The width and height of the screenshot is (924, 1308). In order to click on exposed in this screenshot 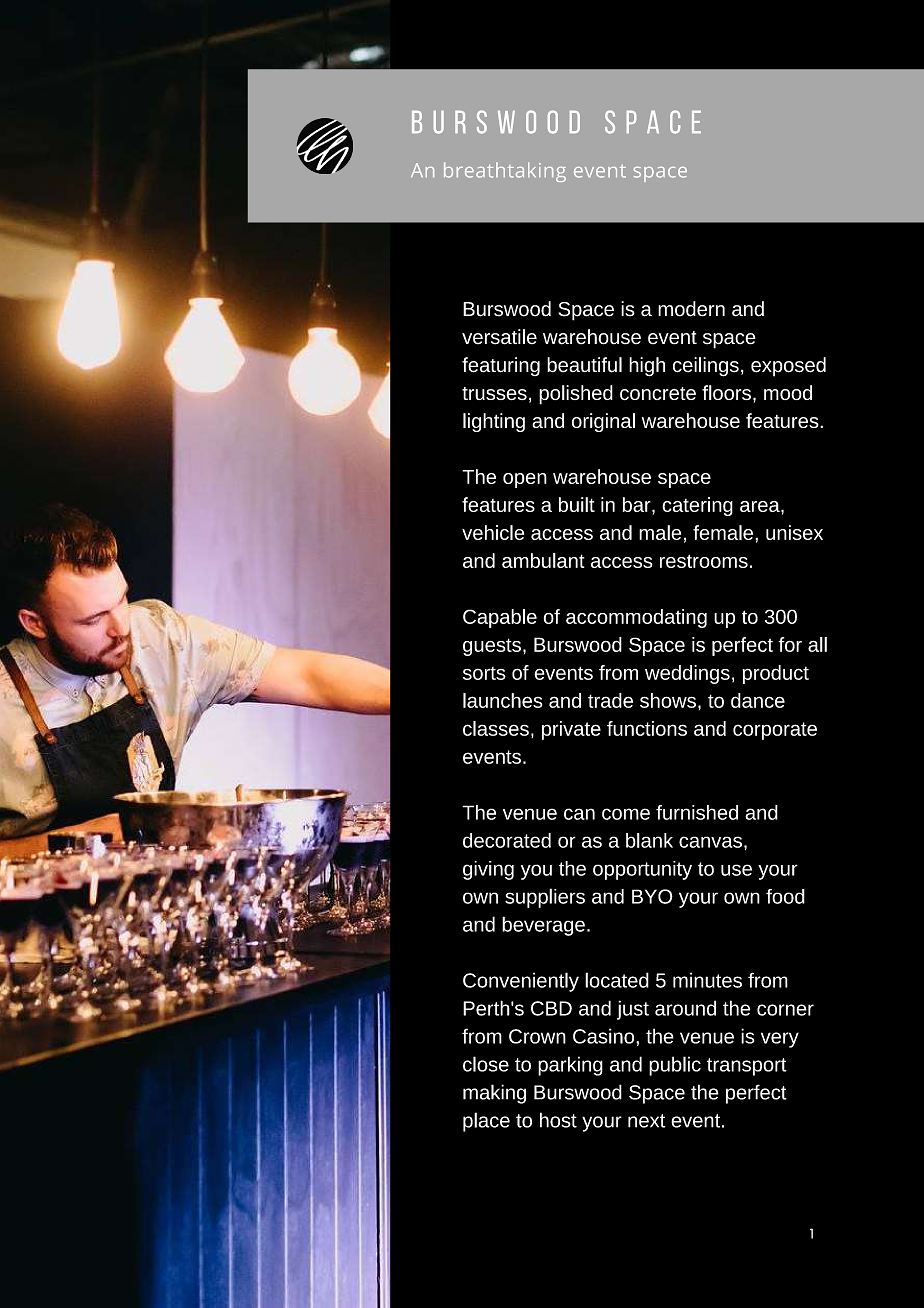, I will do `click(788, 367)`.
